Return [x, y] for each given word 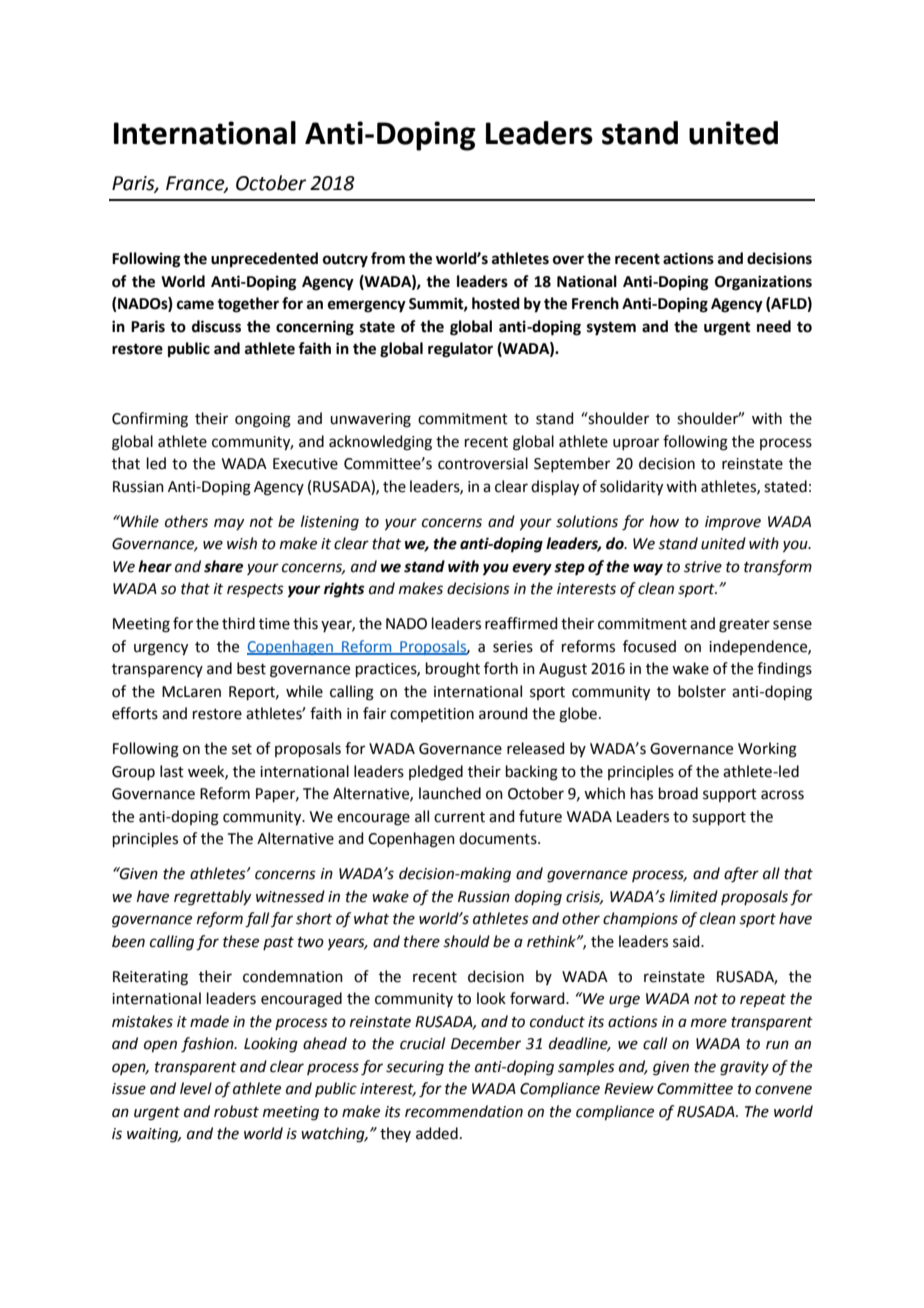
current [459, 817]
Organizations [763, 283]
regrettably [212, 898]
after [741, 875]
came [195, 305]
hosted [496, 303]
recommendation [464, 1111]
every [532, 569]
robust [236, 1111]
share [223, 566]
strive [703, 567]
